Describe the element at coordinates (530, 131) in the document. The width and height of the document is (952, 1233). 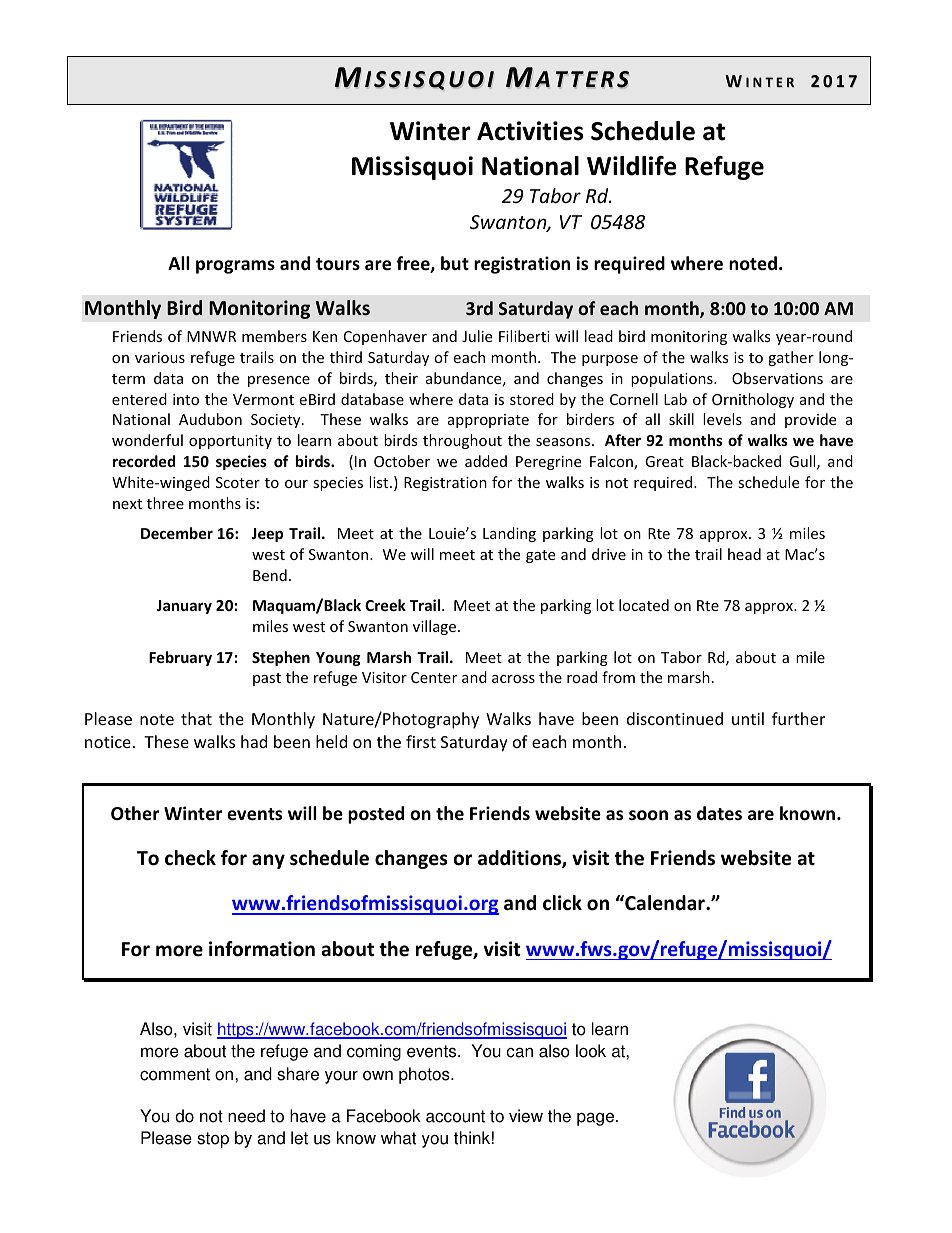
I see `Activities` at that location.
